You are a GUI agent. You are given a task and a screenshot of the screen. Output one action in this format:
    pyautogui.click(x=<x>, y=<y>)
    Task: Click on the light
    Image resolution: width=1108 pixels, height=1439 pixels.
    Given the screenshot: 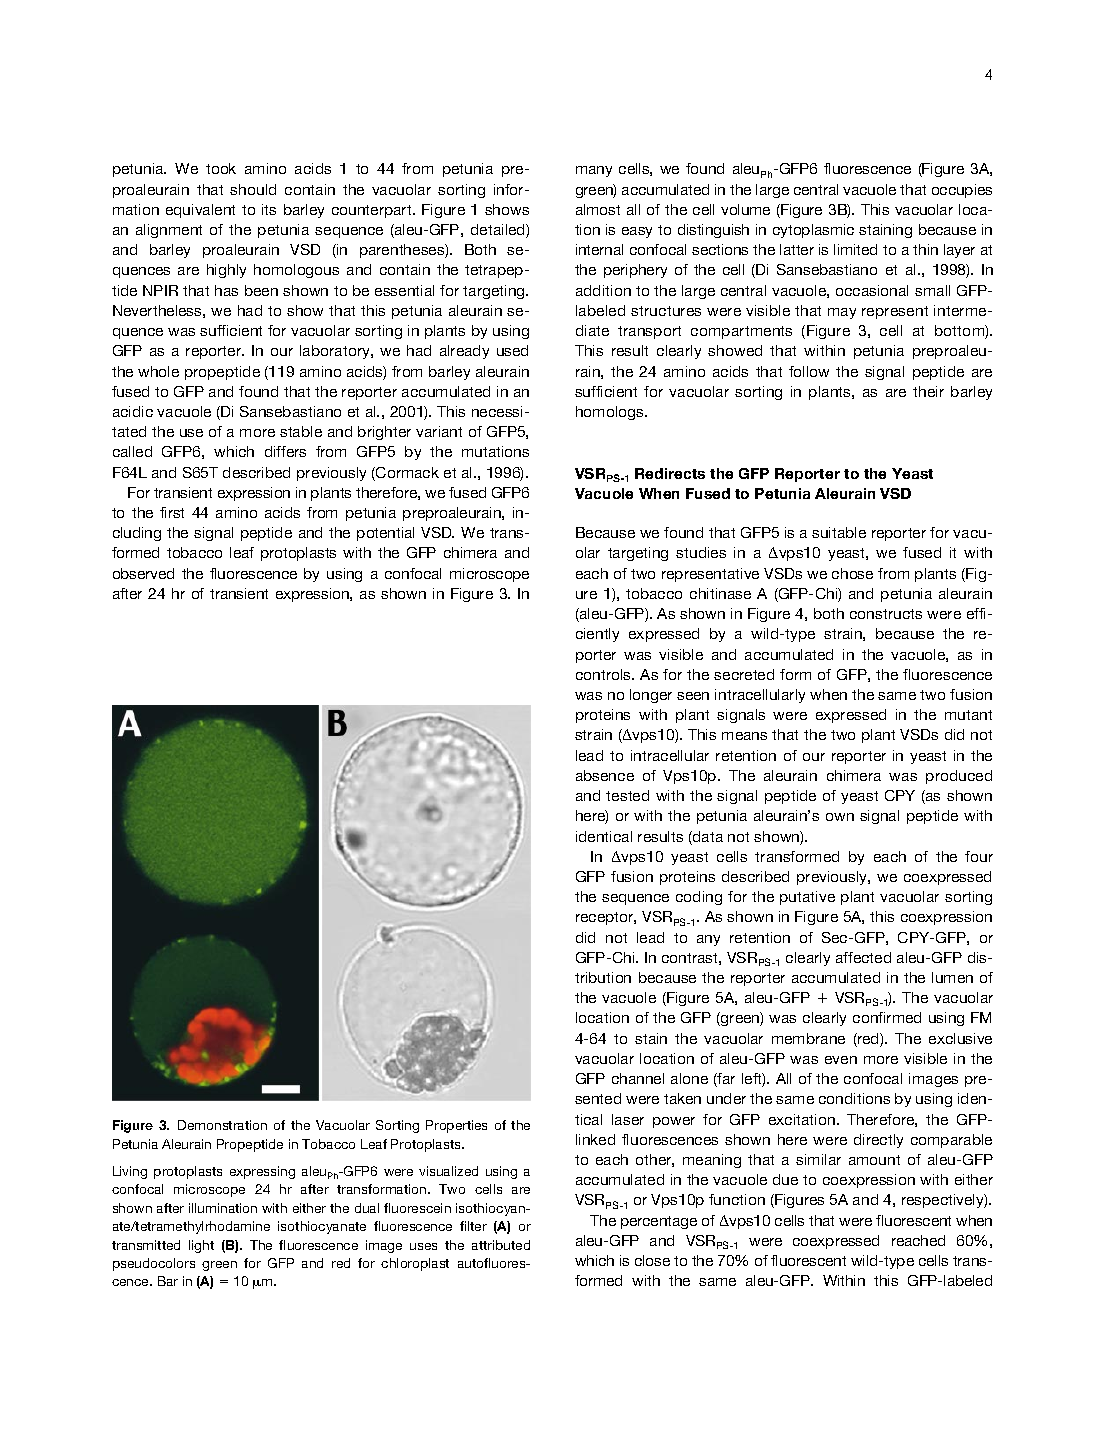 What is the action you would take?
    pyautogui.click(x=201, y=1246)
